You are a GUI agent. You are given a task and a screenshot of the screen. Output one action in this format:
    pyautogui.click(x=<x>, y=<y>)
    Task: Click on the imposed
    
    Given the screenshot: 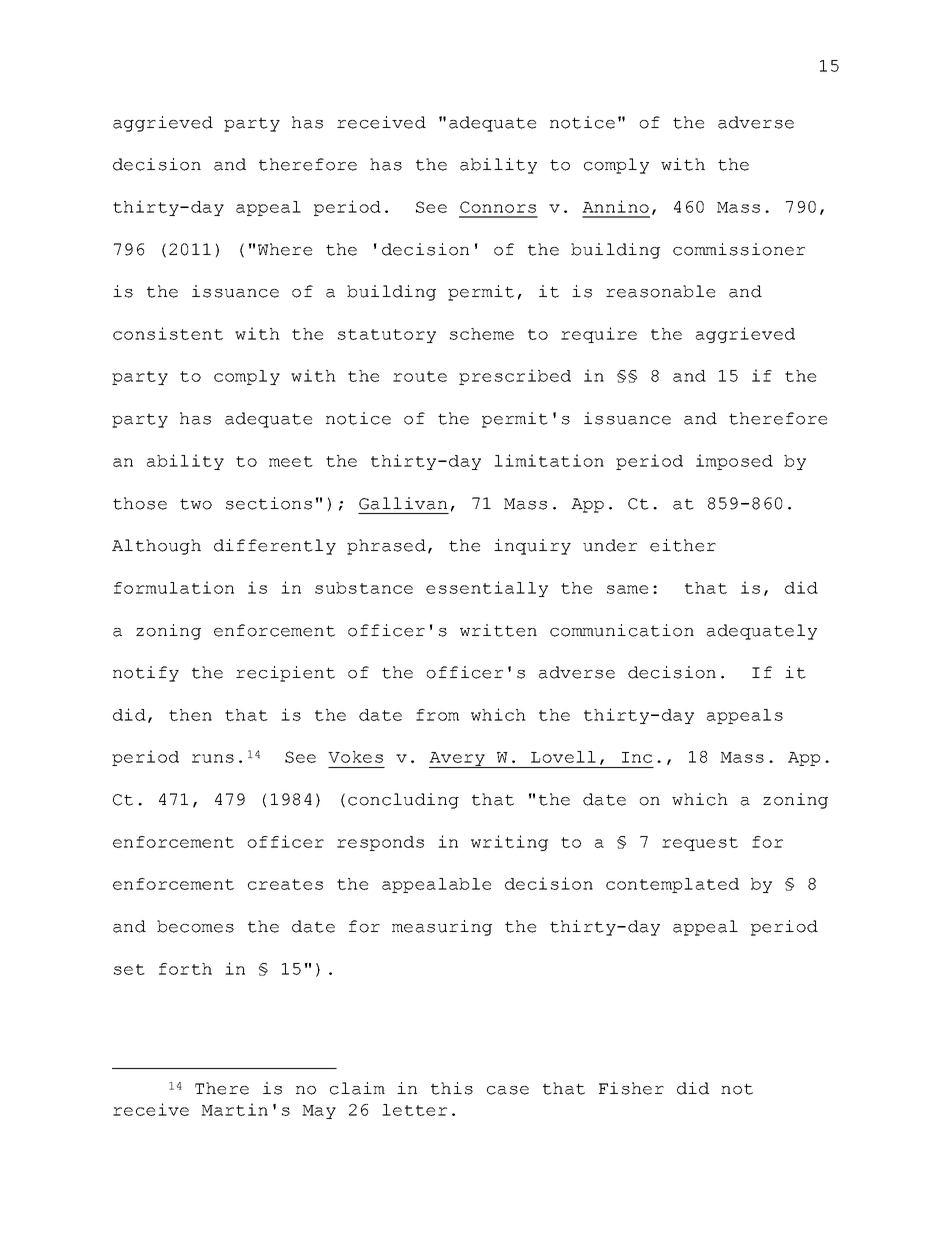 What is the action you would take?
    pyautogui.click(x=734, y=462)
